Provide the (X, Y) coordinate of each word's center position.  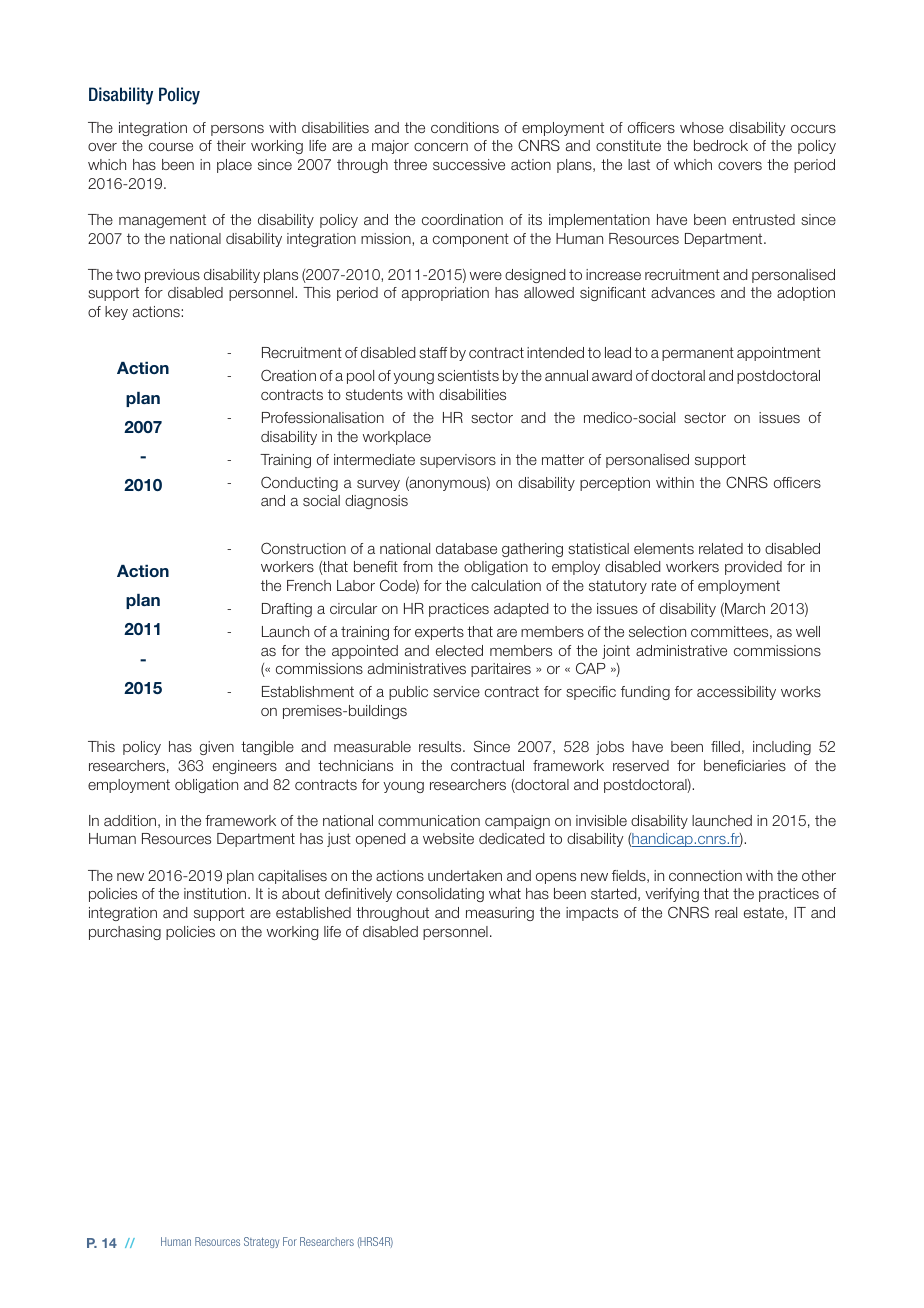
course (171, 147)
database (466, 548)
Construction (303, 548)
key (116, 313)
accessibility (736, 693)
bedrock (721, 145)
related (721, 548)
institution (216, 893)
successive (469, 164)
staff (433, 352)
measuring (500, 914)
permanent (698, 354)
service (456, 691)
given (217, 748)
